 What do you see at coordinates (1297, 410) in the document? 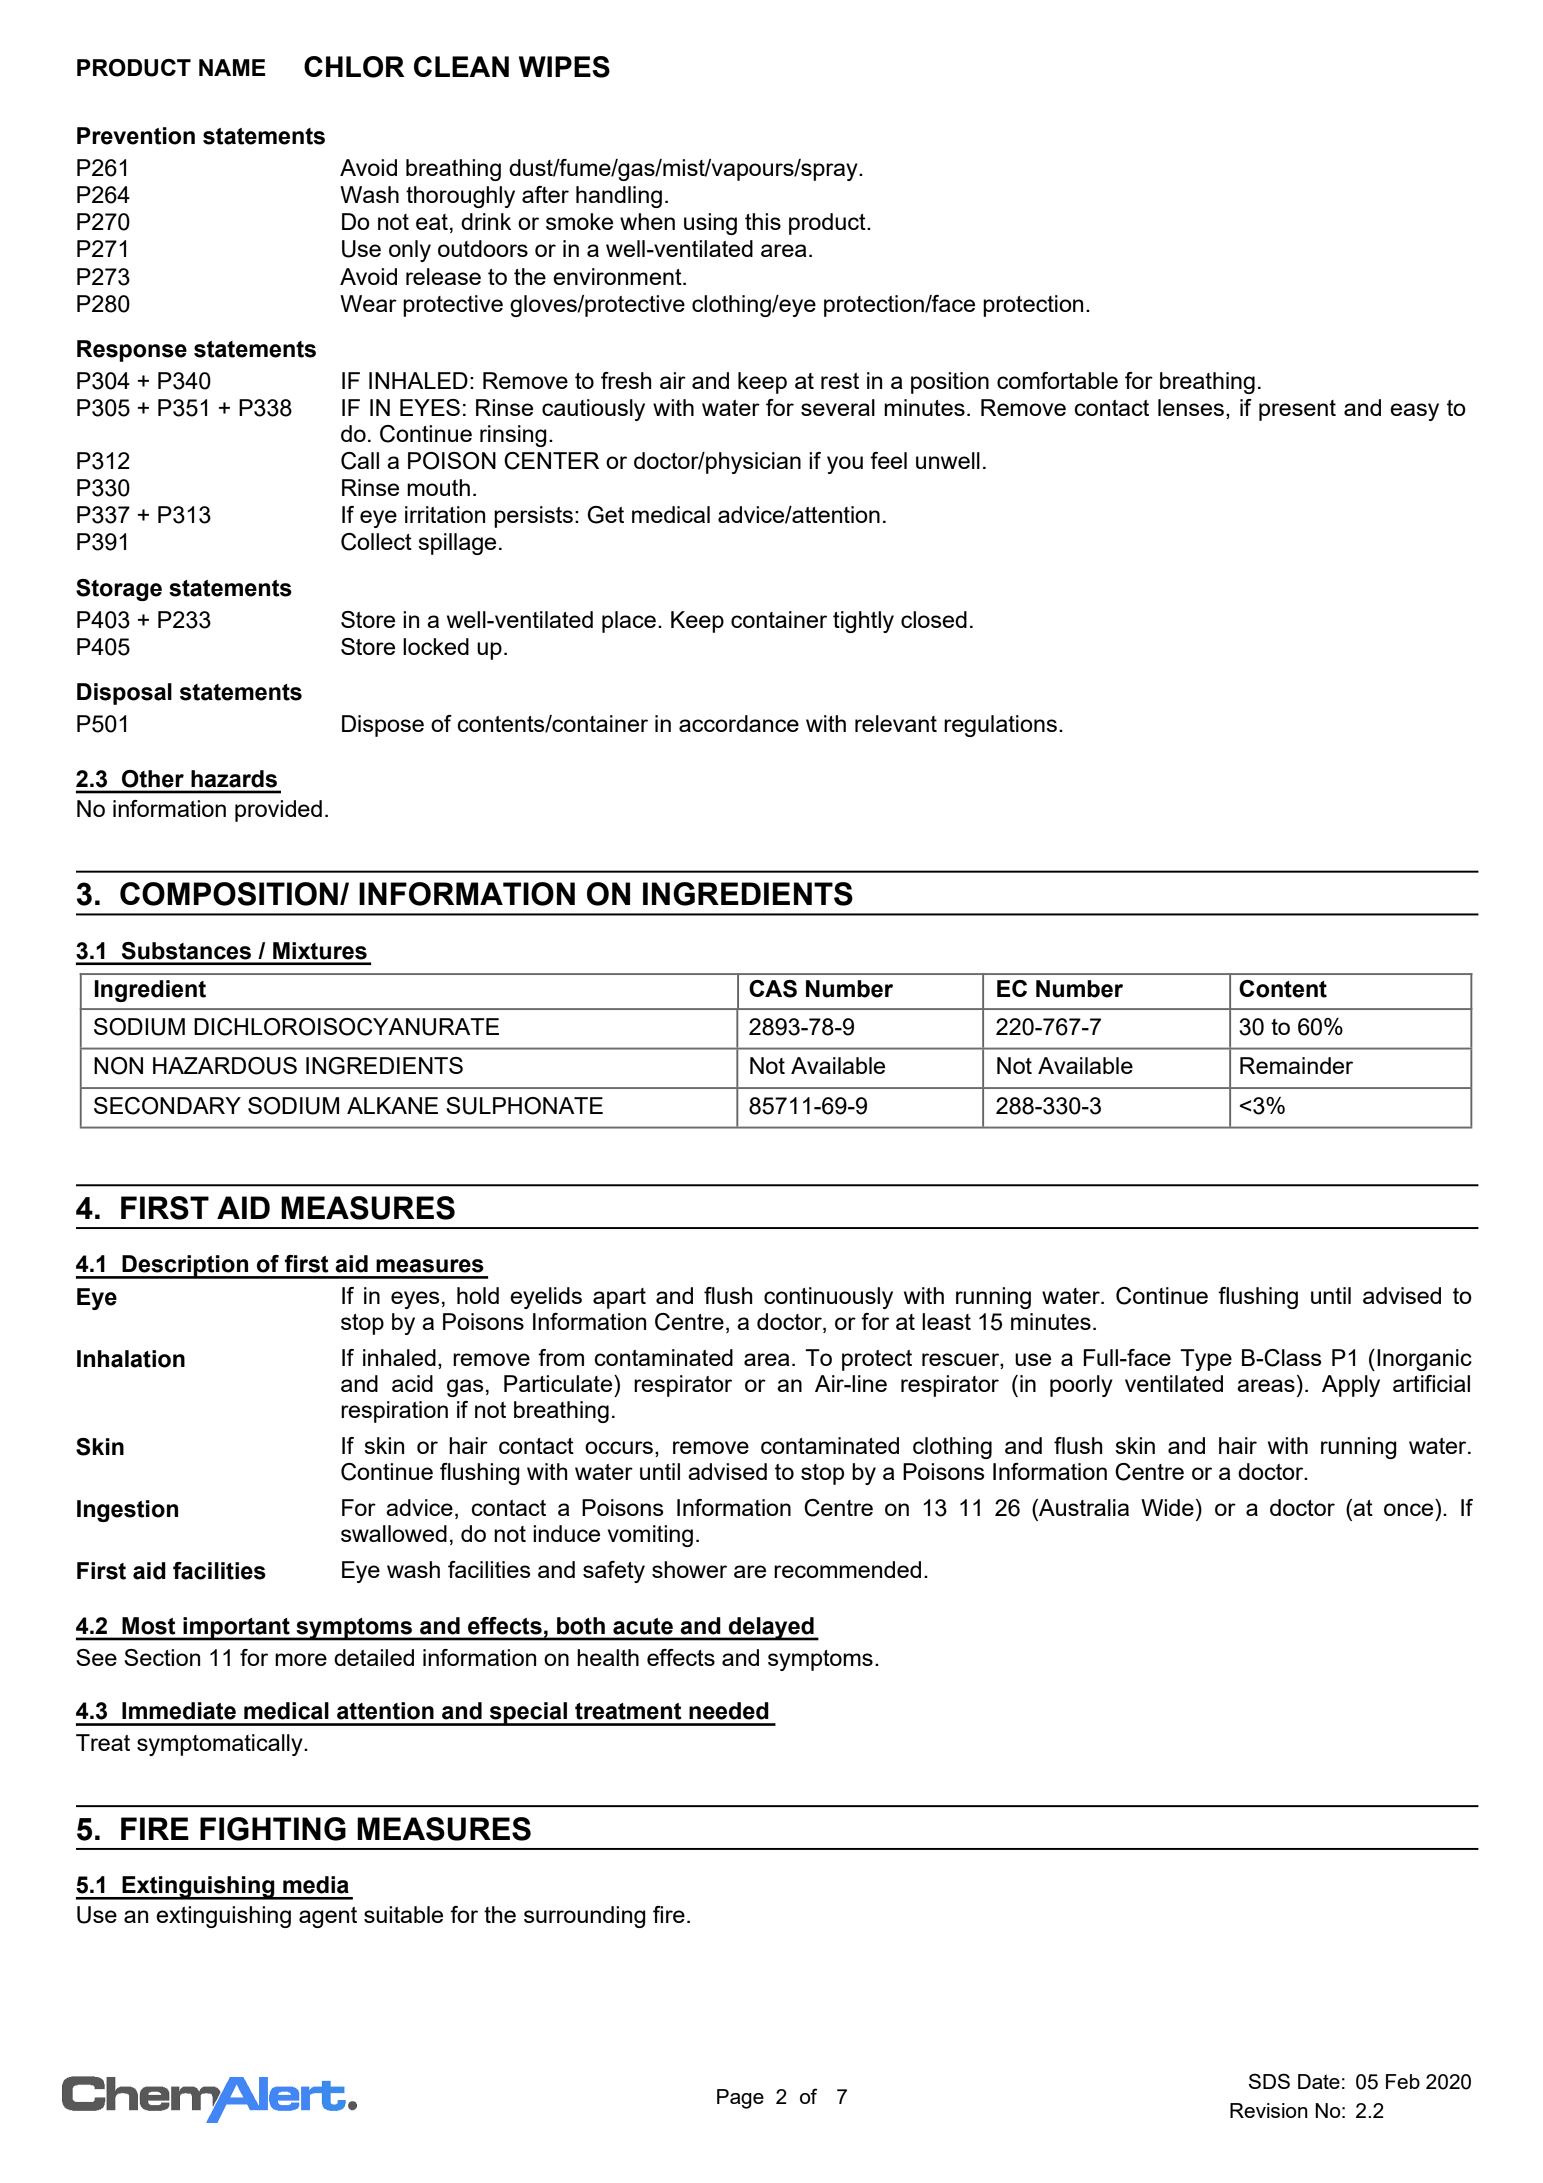
I see `present` at bounding box center [1297, 410].
